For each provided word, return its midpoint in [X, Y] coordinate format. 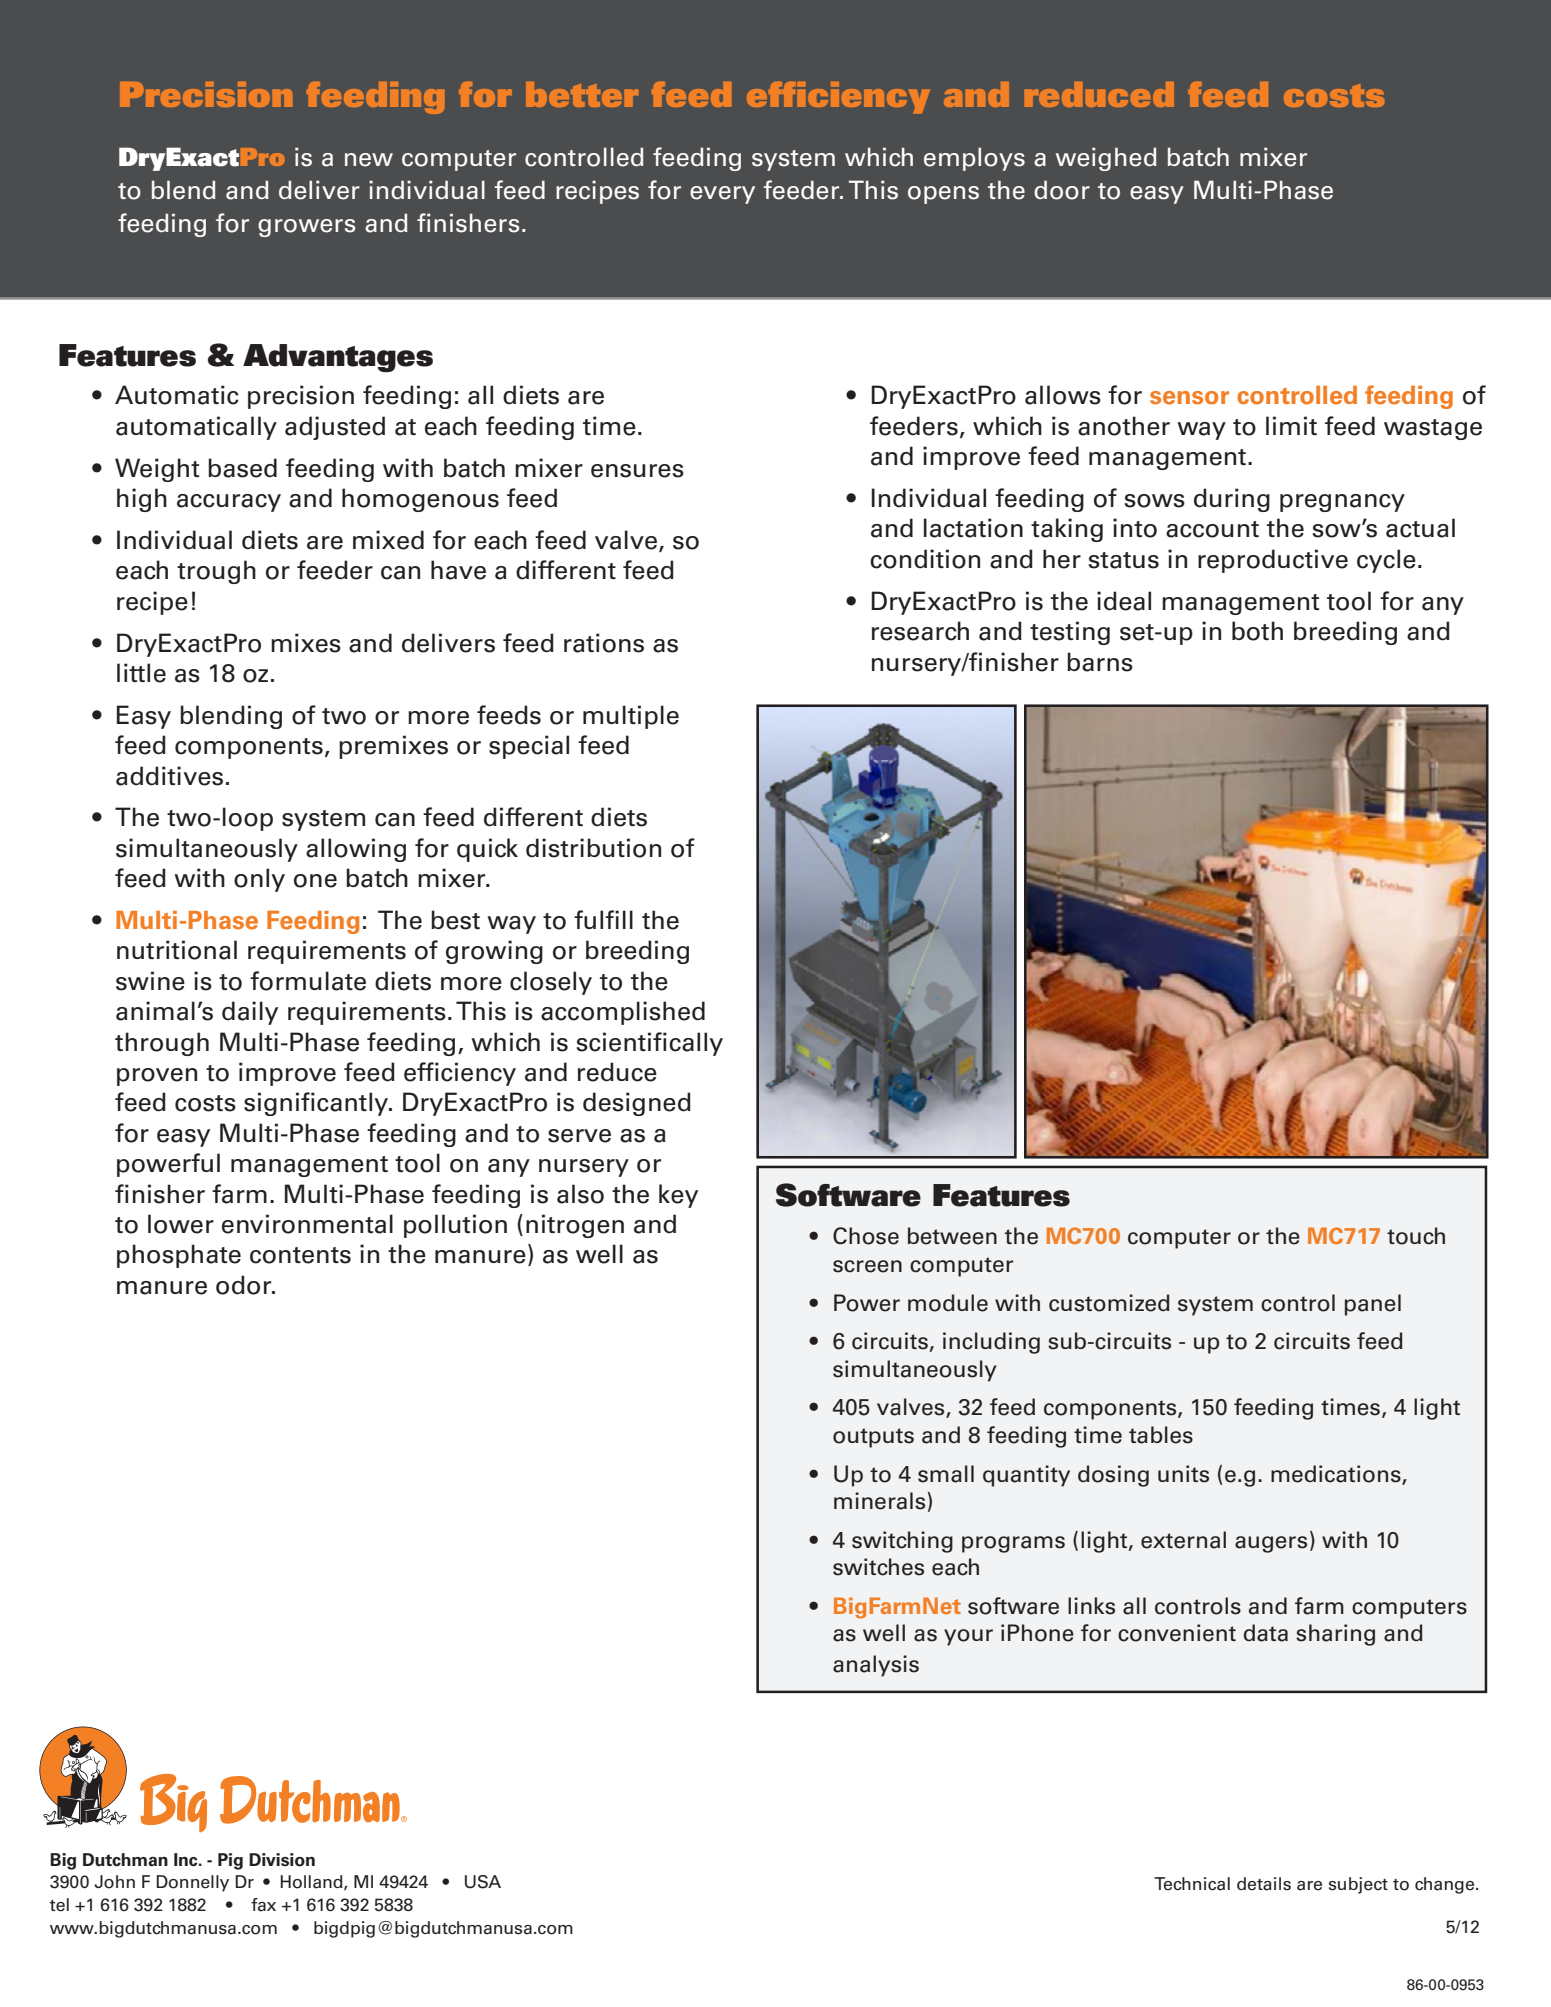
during [1232, 500]
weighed [1106, 159]
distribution [593, 848]
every [722, 195]
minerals [879, 1501]
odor [245, 1285]
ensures [637, 471]
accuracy [229, 503]
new [369, 160]
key [678, 1196]
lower [181, 1224]
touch [1416, 1236]
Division [282, 1860]
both [1257, 631]
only [259, 880]
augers [1271, 1544]
